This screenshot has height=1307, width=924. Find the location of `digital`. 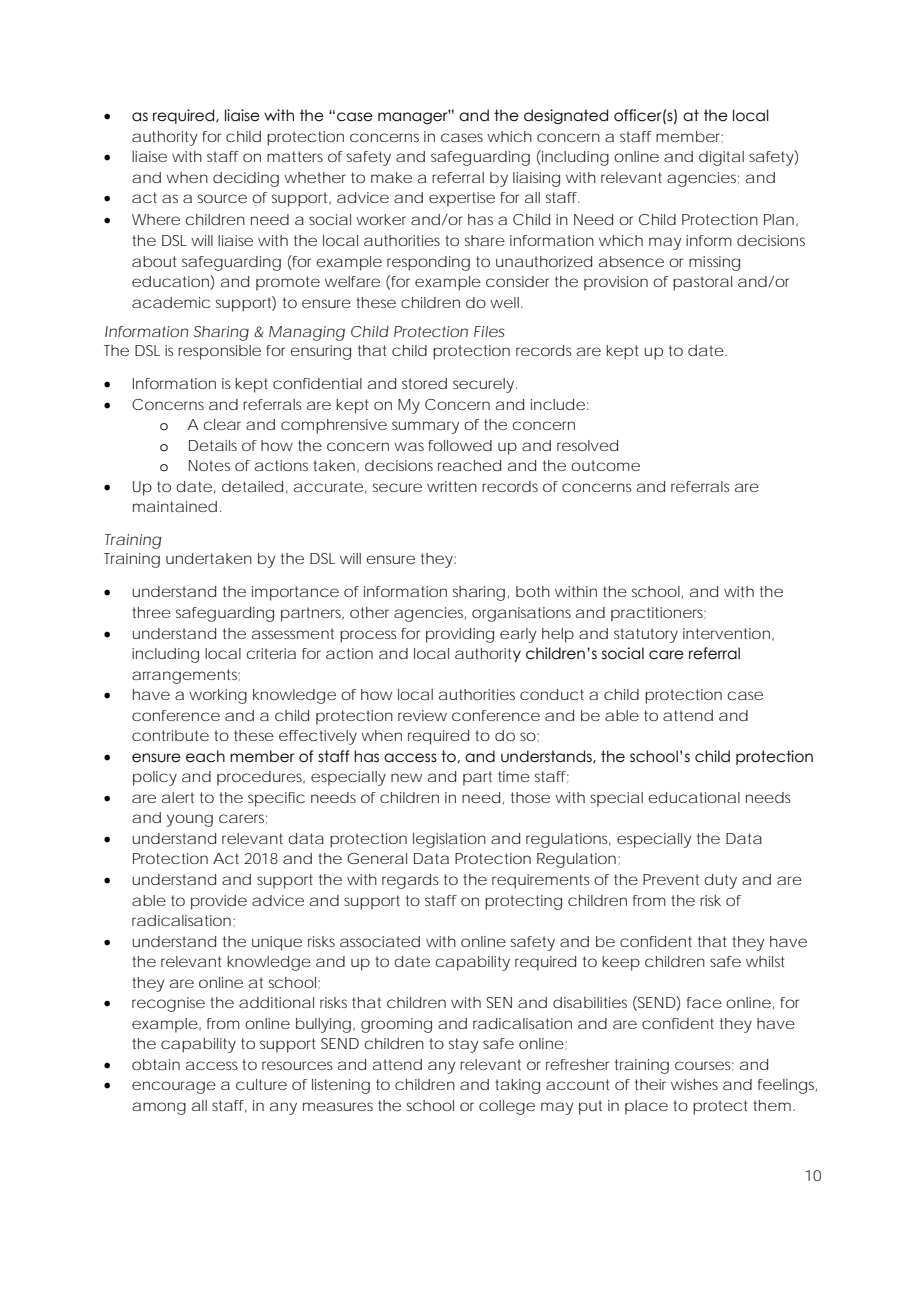

digital is located at coordinates (721, 158).
